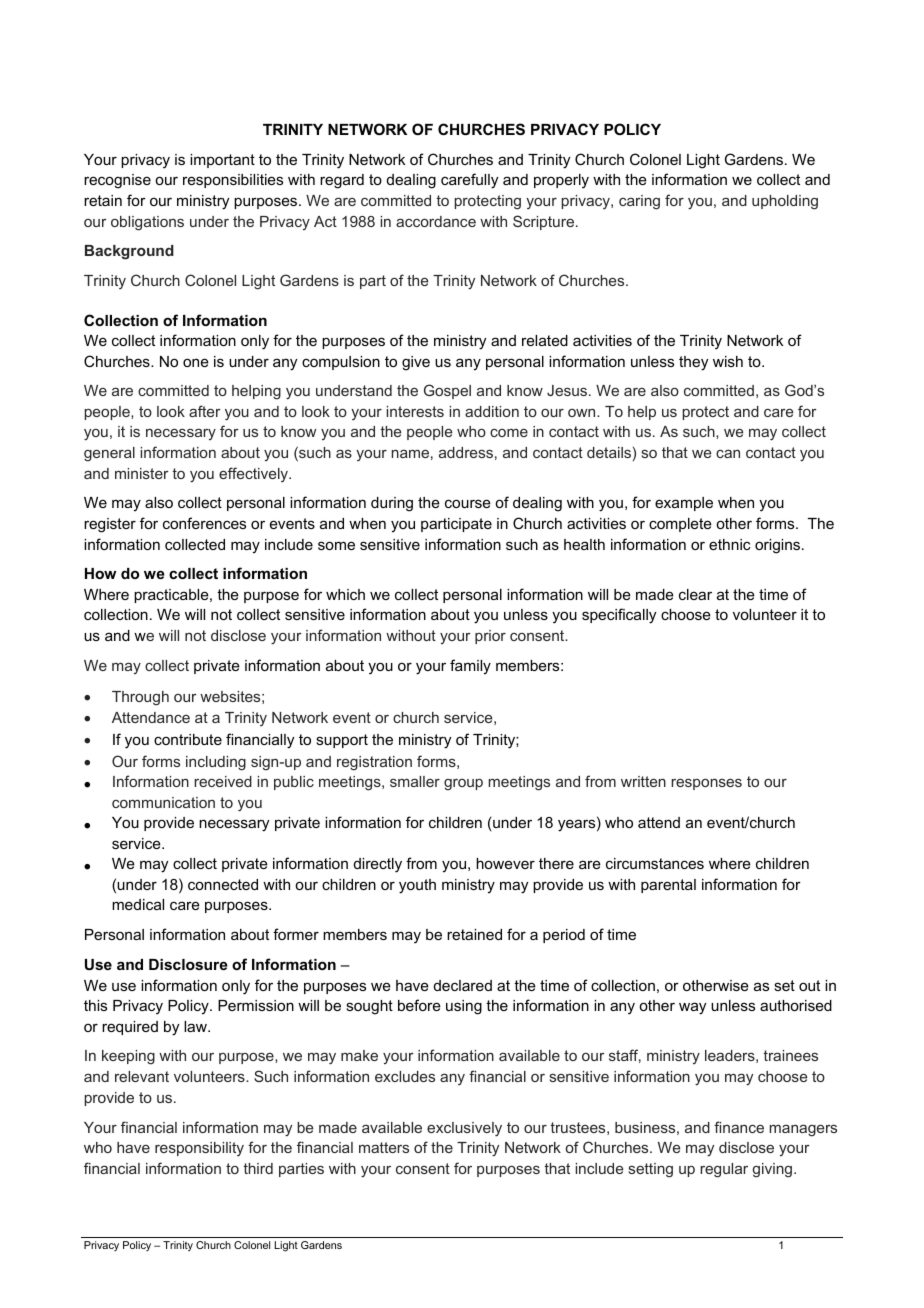 Image resolution: width=924 pixels, height=1308 pixels. Describe the element at coordinates (668, 886) in the document. I see `parental` at that location.
